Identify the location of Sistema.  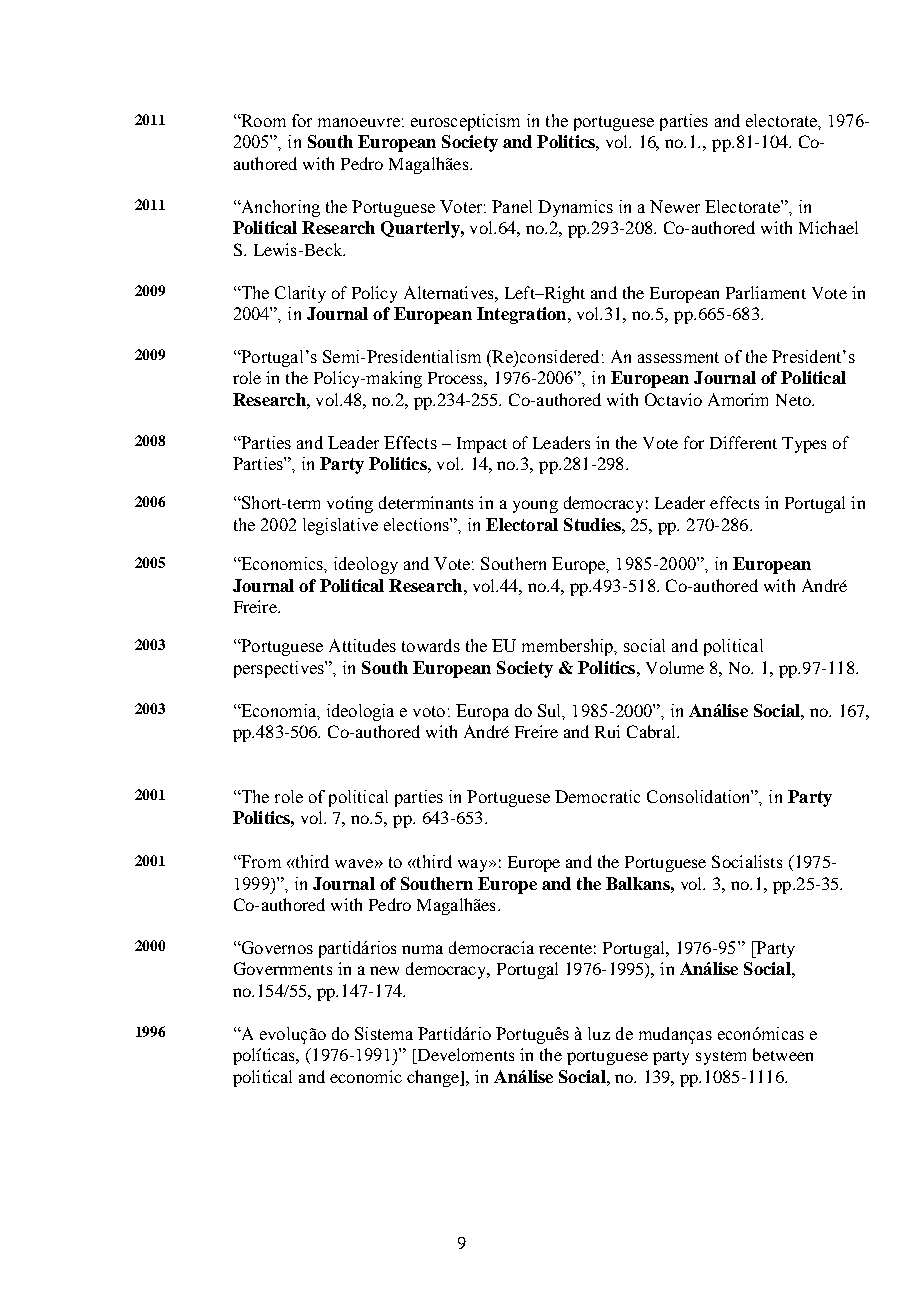
(384, 1033).
